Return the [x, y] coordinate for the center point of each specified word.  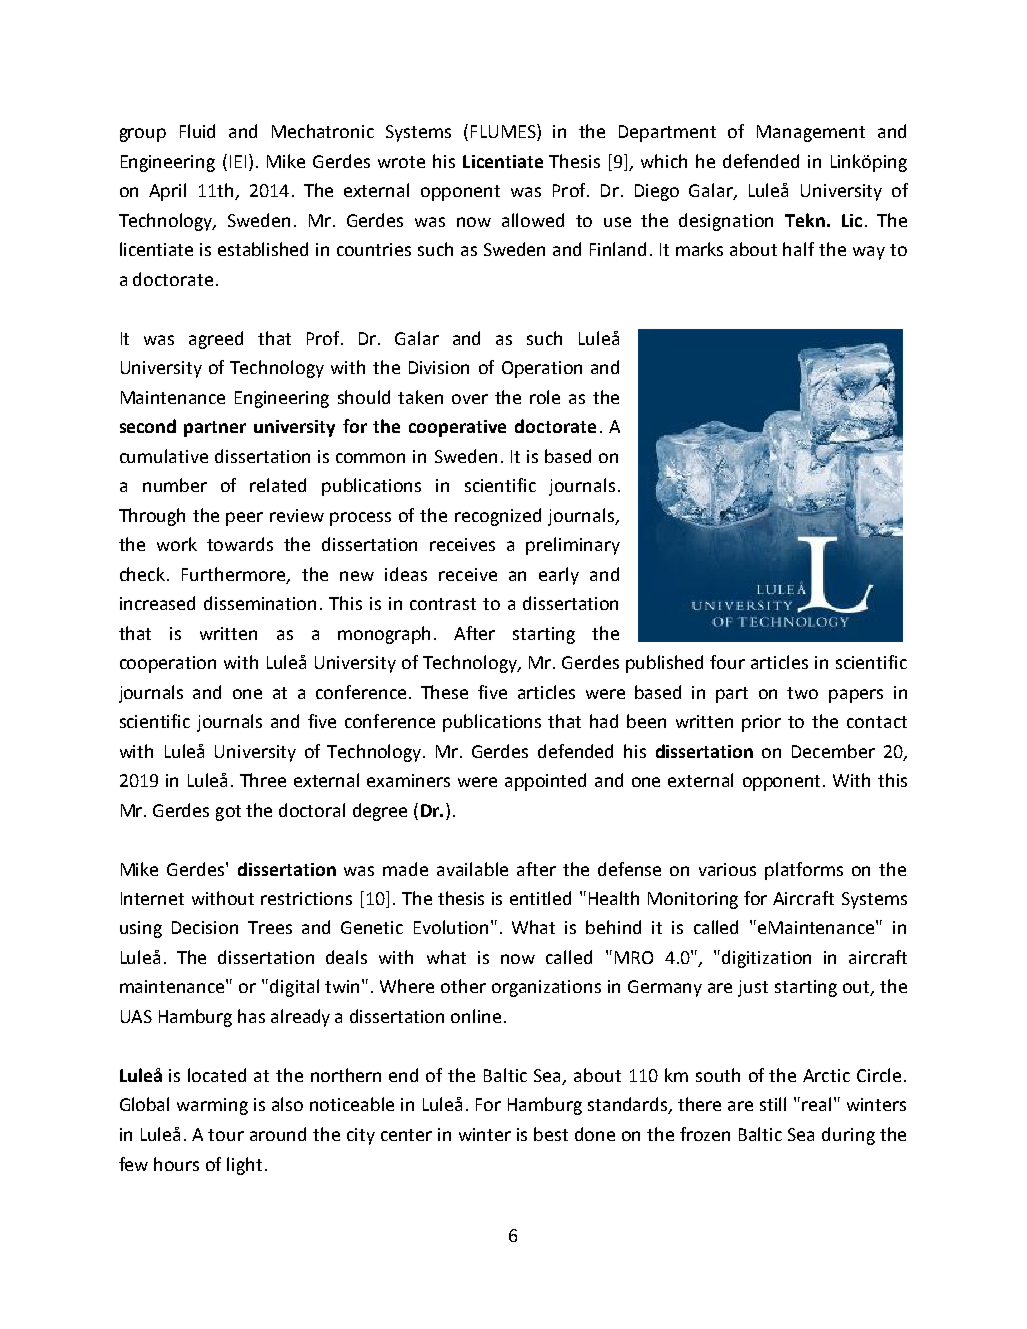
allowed [533, 220]
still [773, 1104]
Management [811, 133]
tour [226, 1135]
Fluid [197, 131]
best [551, 1134]
